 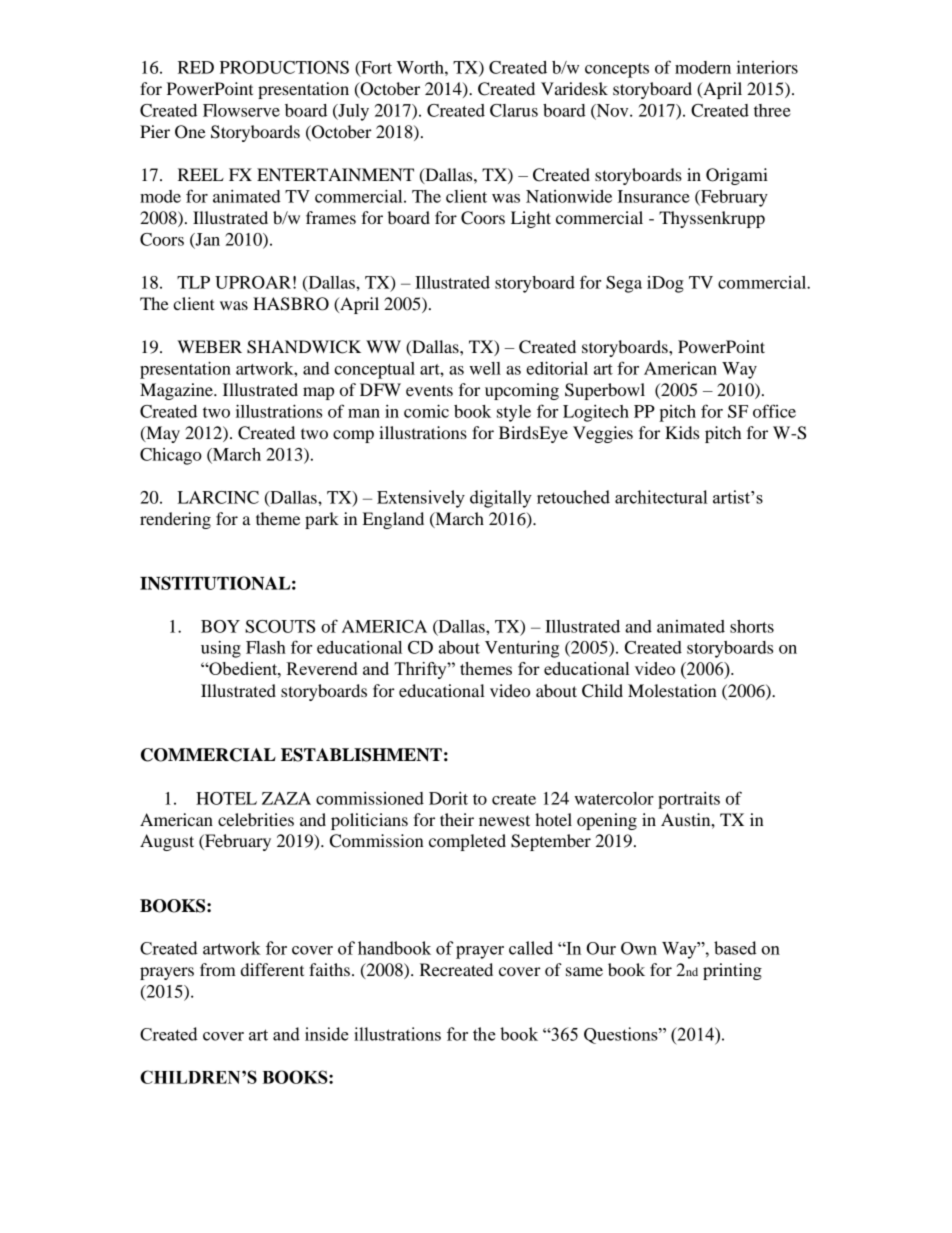 What do you see at coordinates (175, 520) in the screenshot?
I see `rendering` at bounding box center [175, 520].
